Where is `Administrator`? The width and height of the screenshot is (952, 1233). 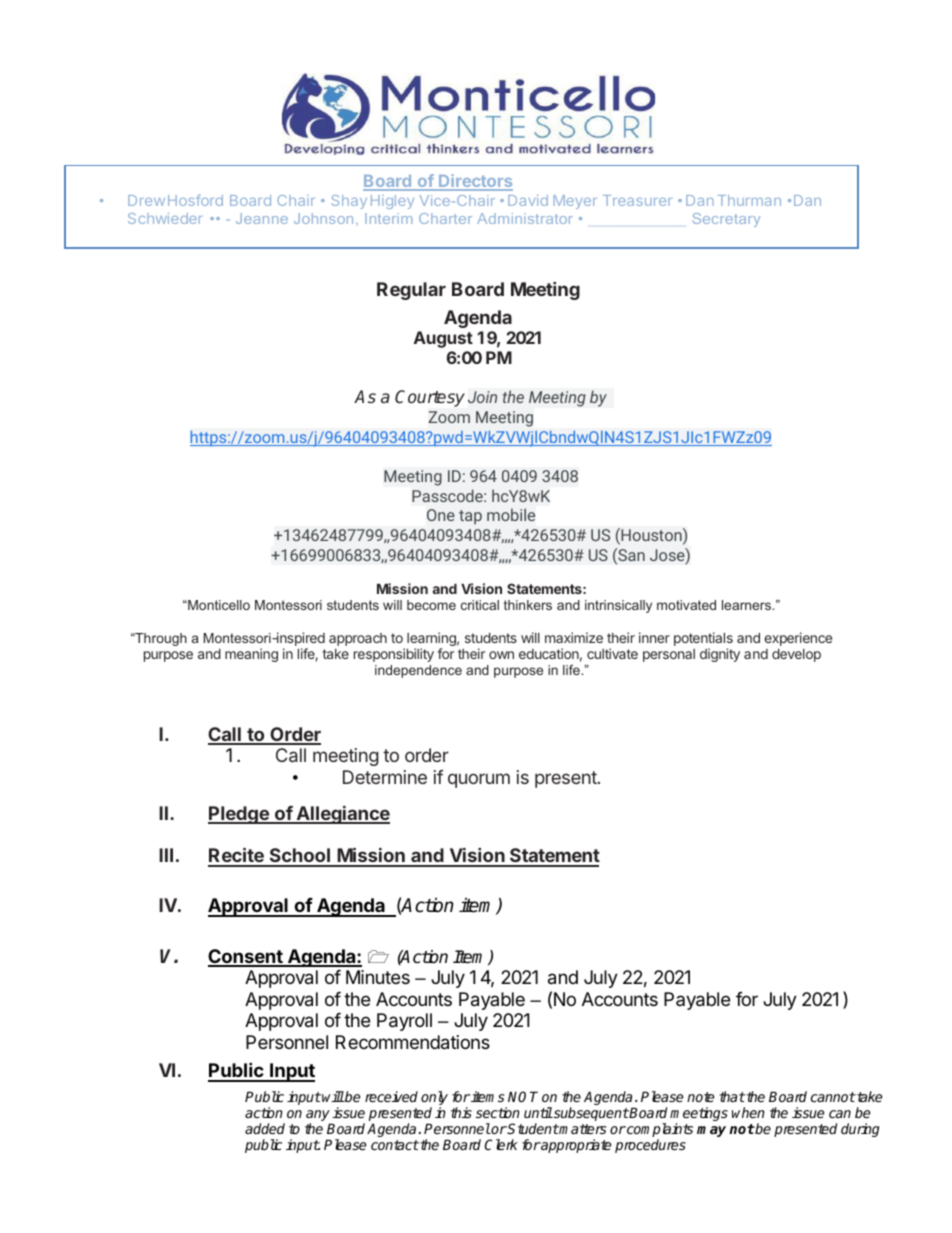 Administrator is located at coordinates (525, 218).
